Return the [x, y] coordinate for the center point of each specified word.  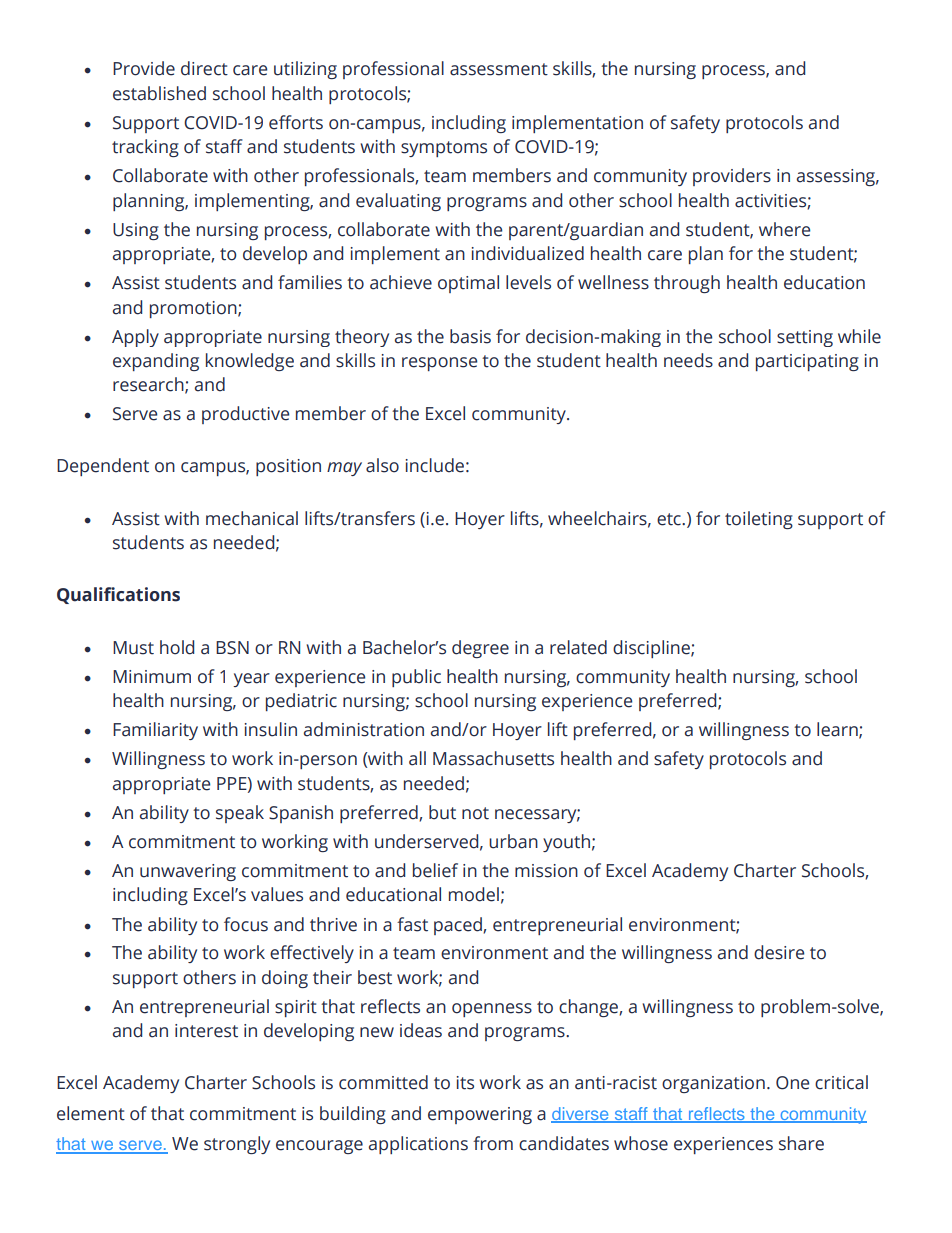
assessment [499, 69]
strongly [237, 1145]
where [784, 229]
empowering [480, 1115]
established [159, 93]
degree [480, 649]
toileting [759, 520]
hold [177, 647]
